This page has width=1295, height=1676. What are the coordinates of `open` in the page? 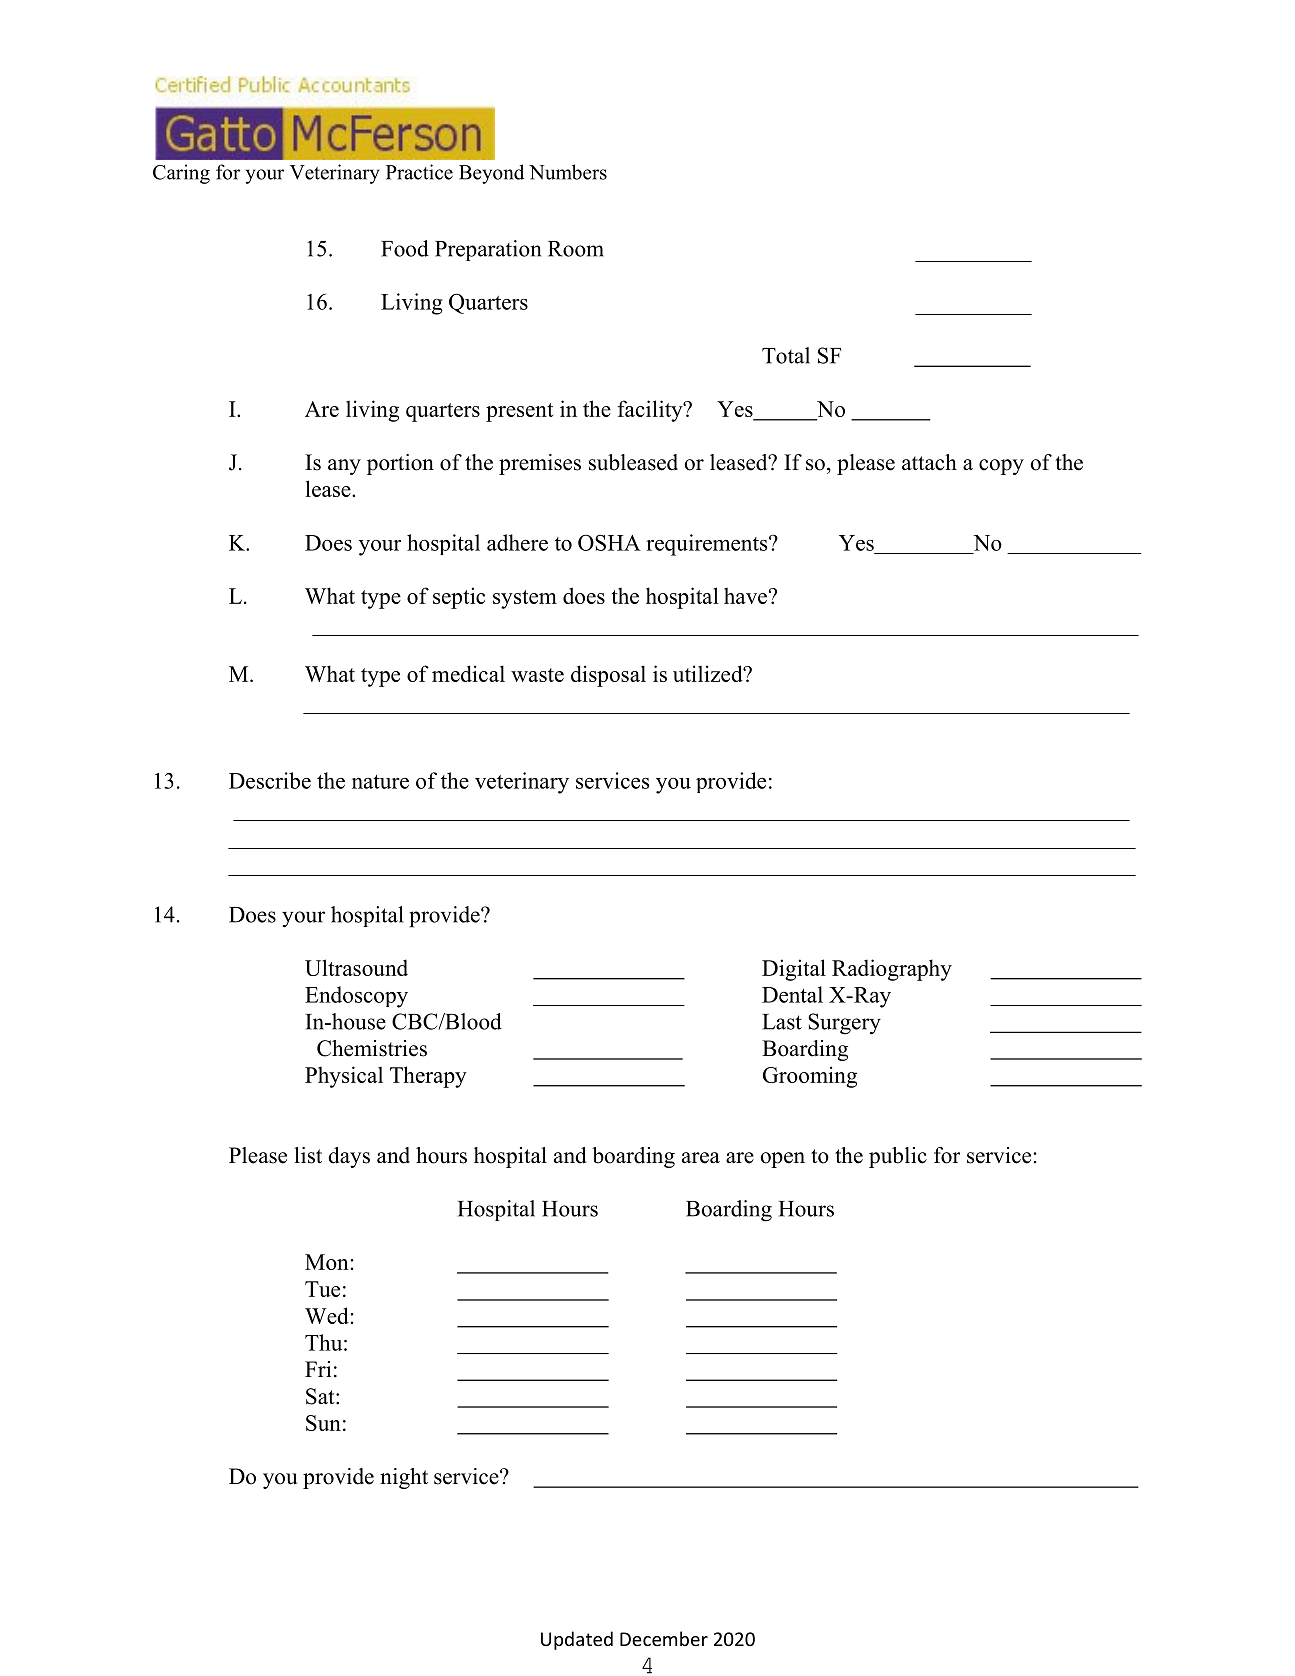 It's located at (783, 1160).
